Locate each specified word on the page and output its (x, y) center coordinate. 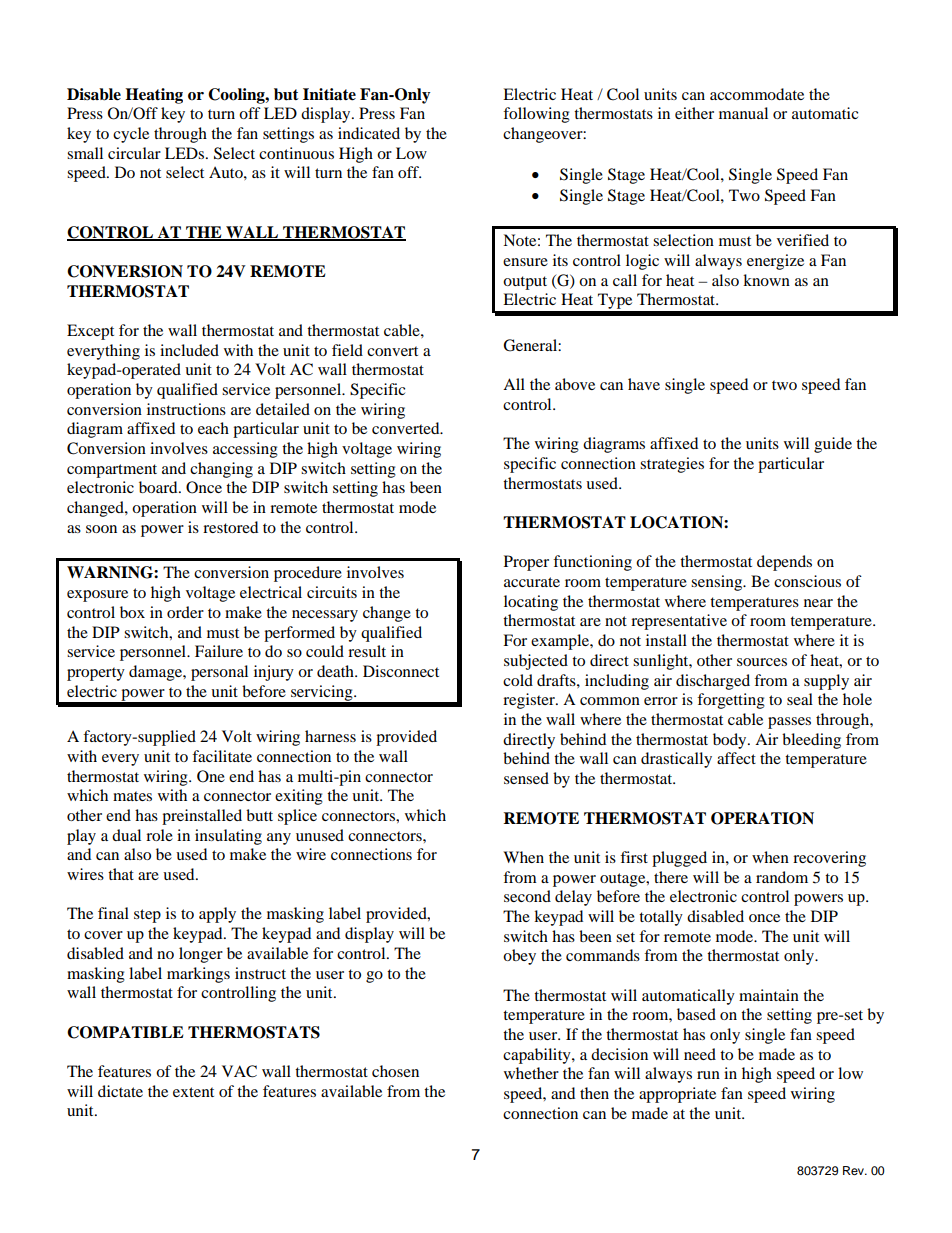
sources (762, 662)
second (527, 896)
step (147, 916)
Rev (855, 1170)
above (575, 384)
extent (193, 1092)
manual (743, 113)
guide (833, 445)
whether (531, 1073)
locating (531, 603)
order (185, 612)
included (189, 350)
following (536, 115)
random (782, 877)
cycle (131, 135)
